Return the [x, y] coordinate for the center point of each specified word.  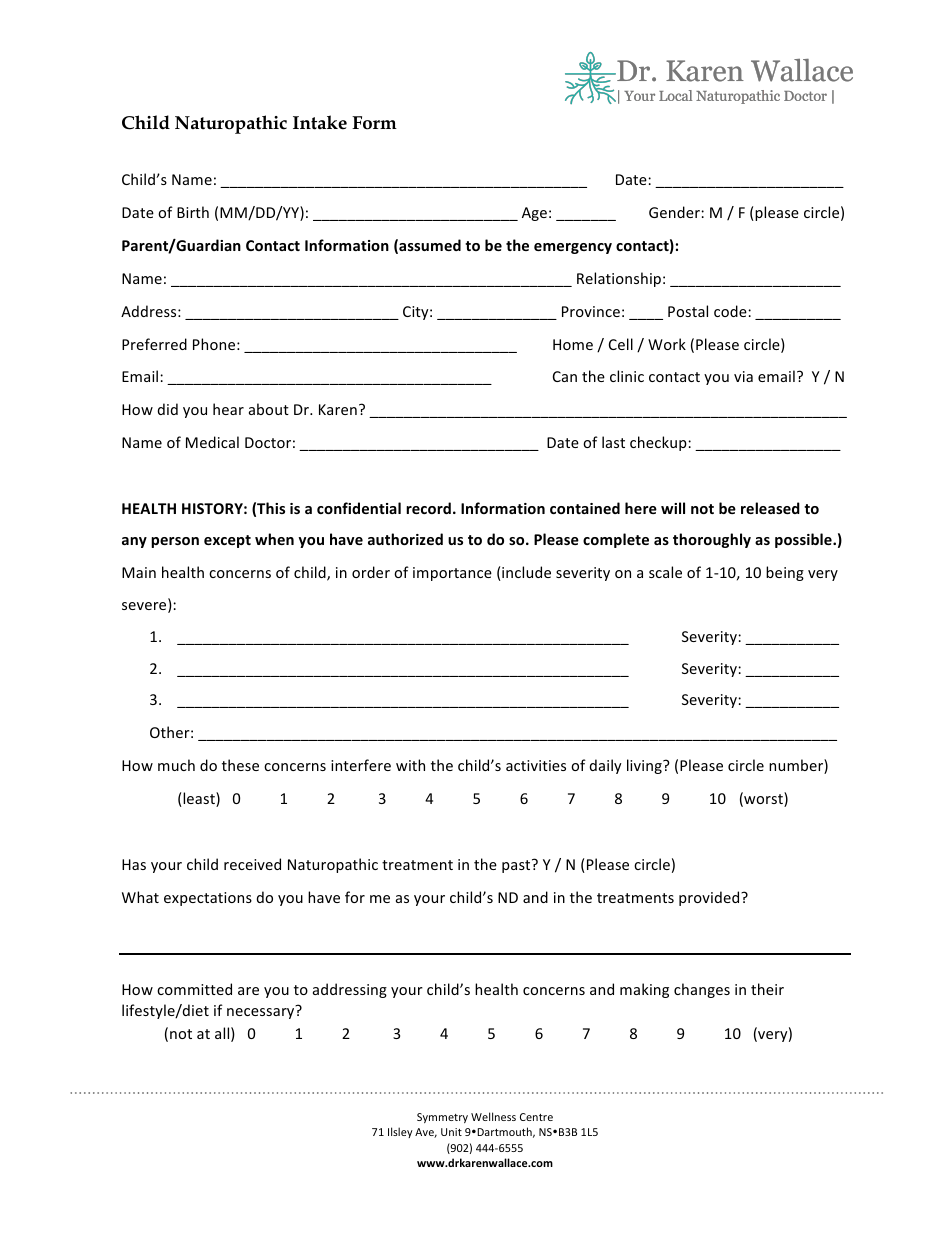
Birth [193, 212]
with [410, 765]
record [428, 508]
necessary [262, 1012]
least [199, 799]
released [770, 508]
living [645, 766]
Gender [675, 212]
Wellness [493, 1116]
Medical [212, 442]
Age [534, 214]
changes [702, 990]
